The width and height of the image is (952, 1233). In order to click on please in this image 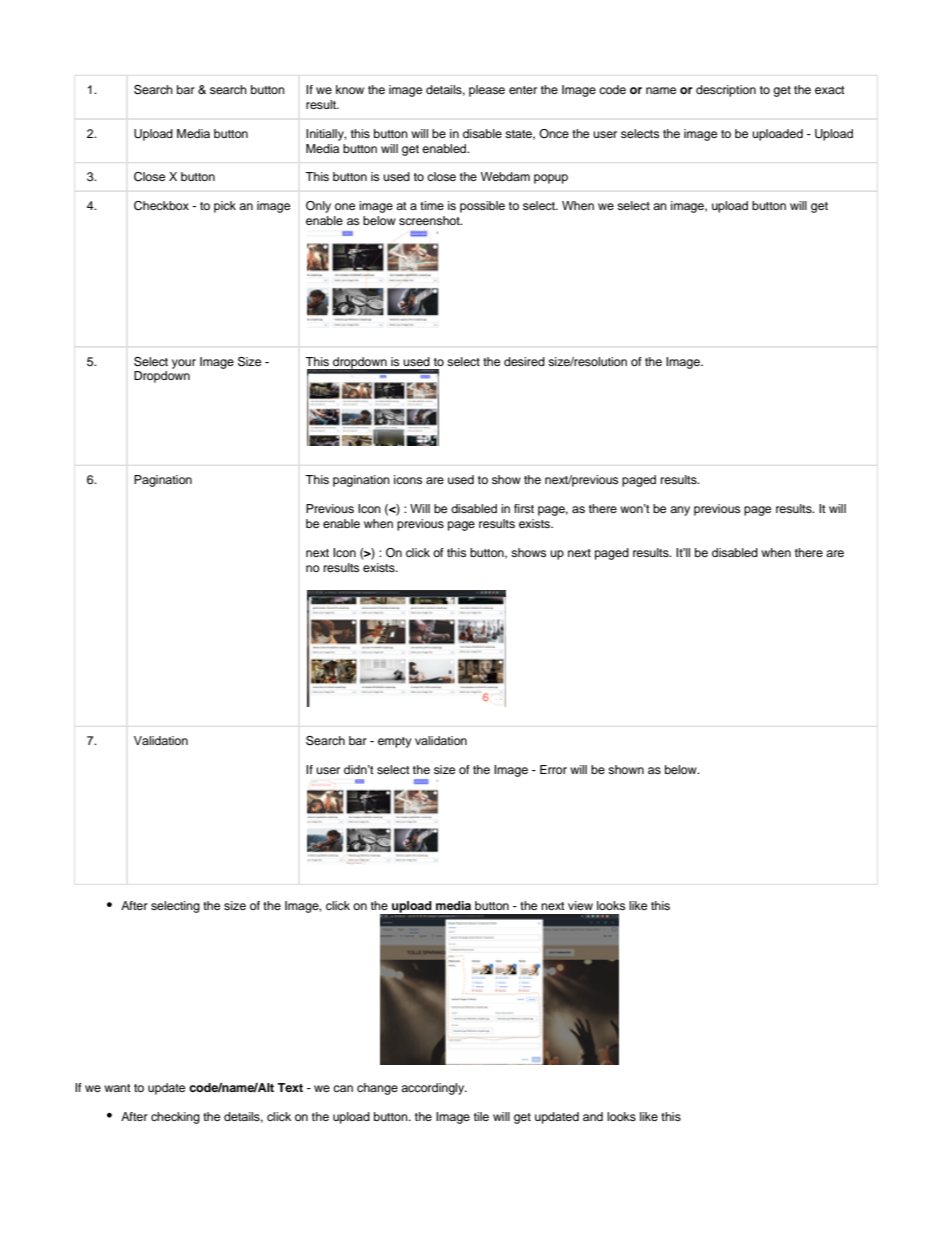, I will do `click(487, 91)`.
